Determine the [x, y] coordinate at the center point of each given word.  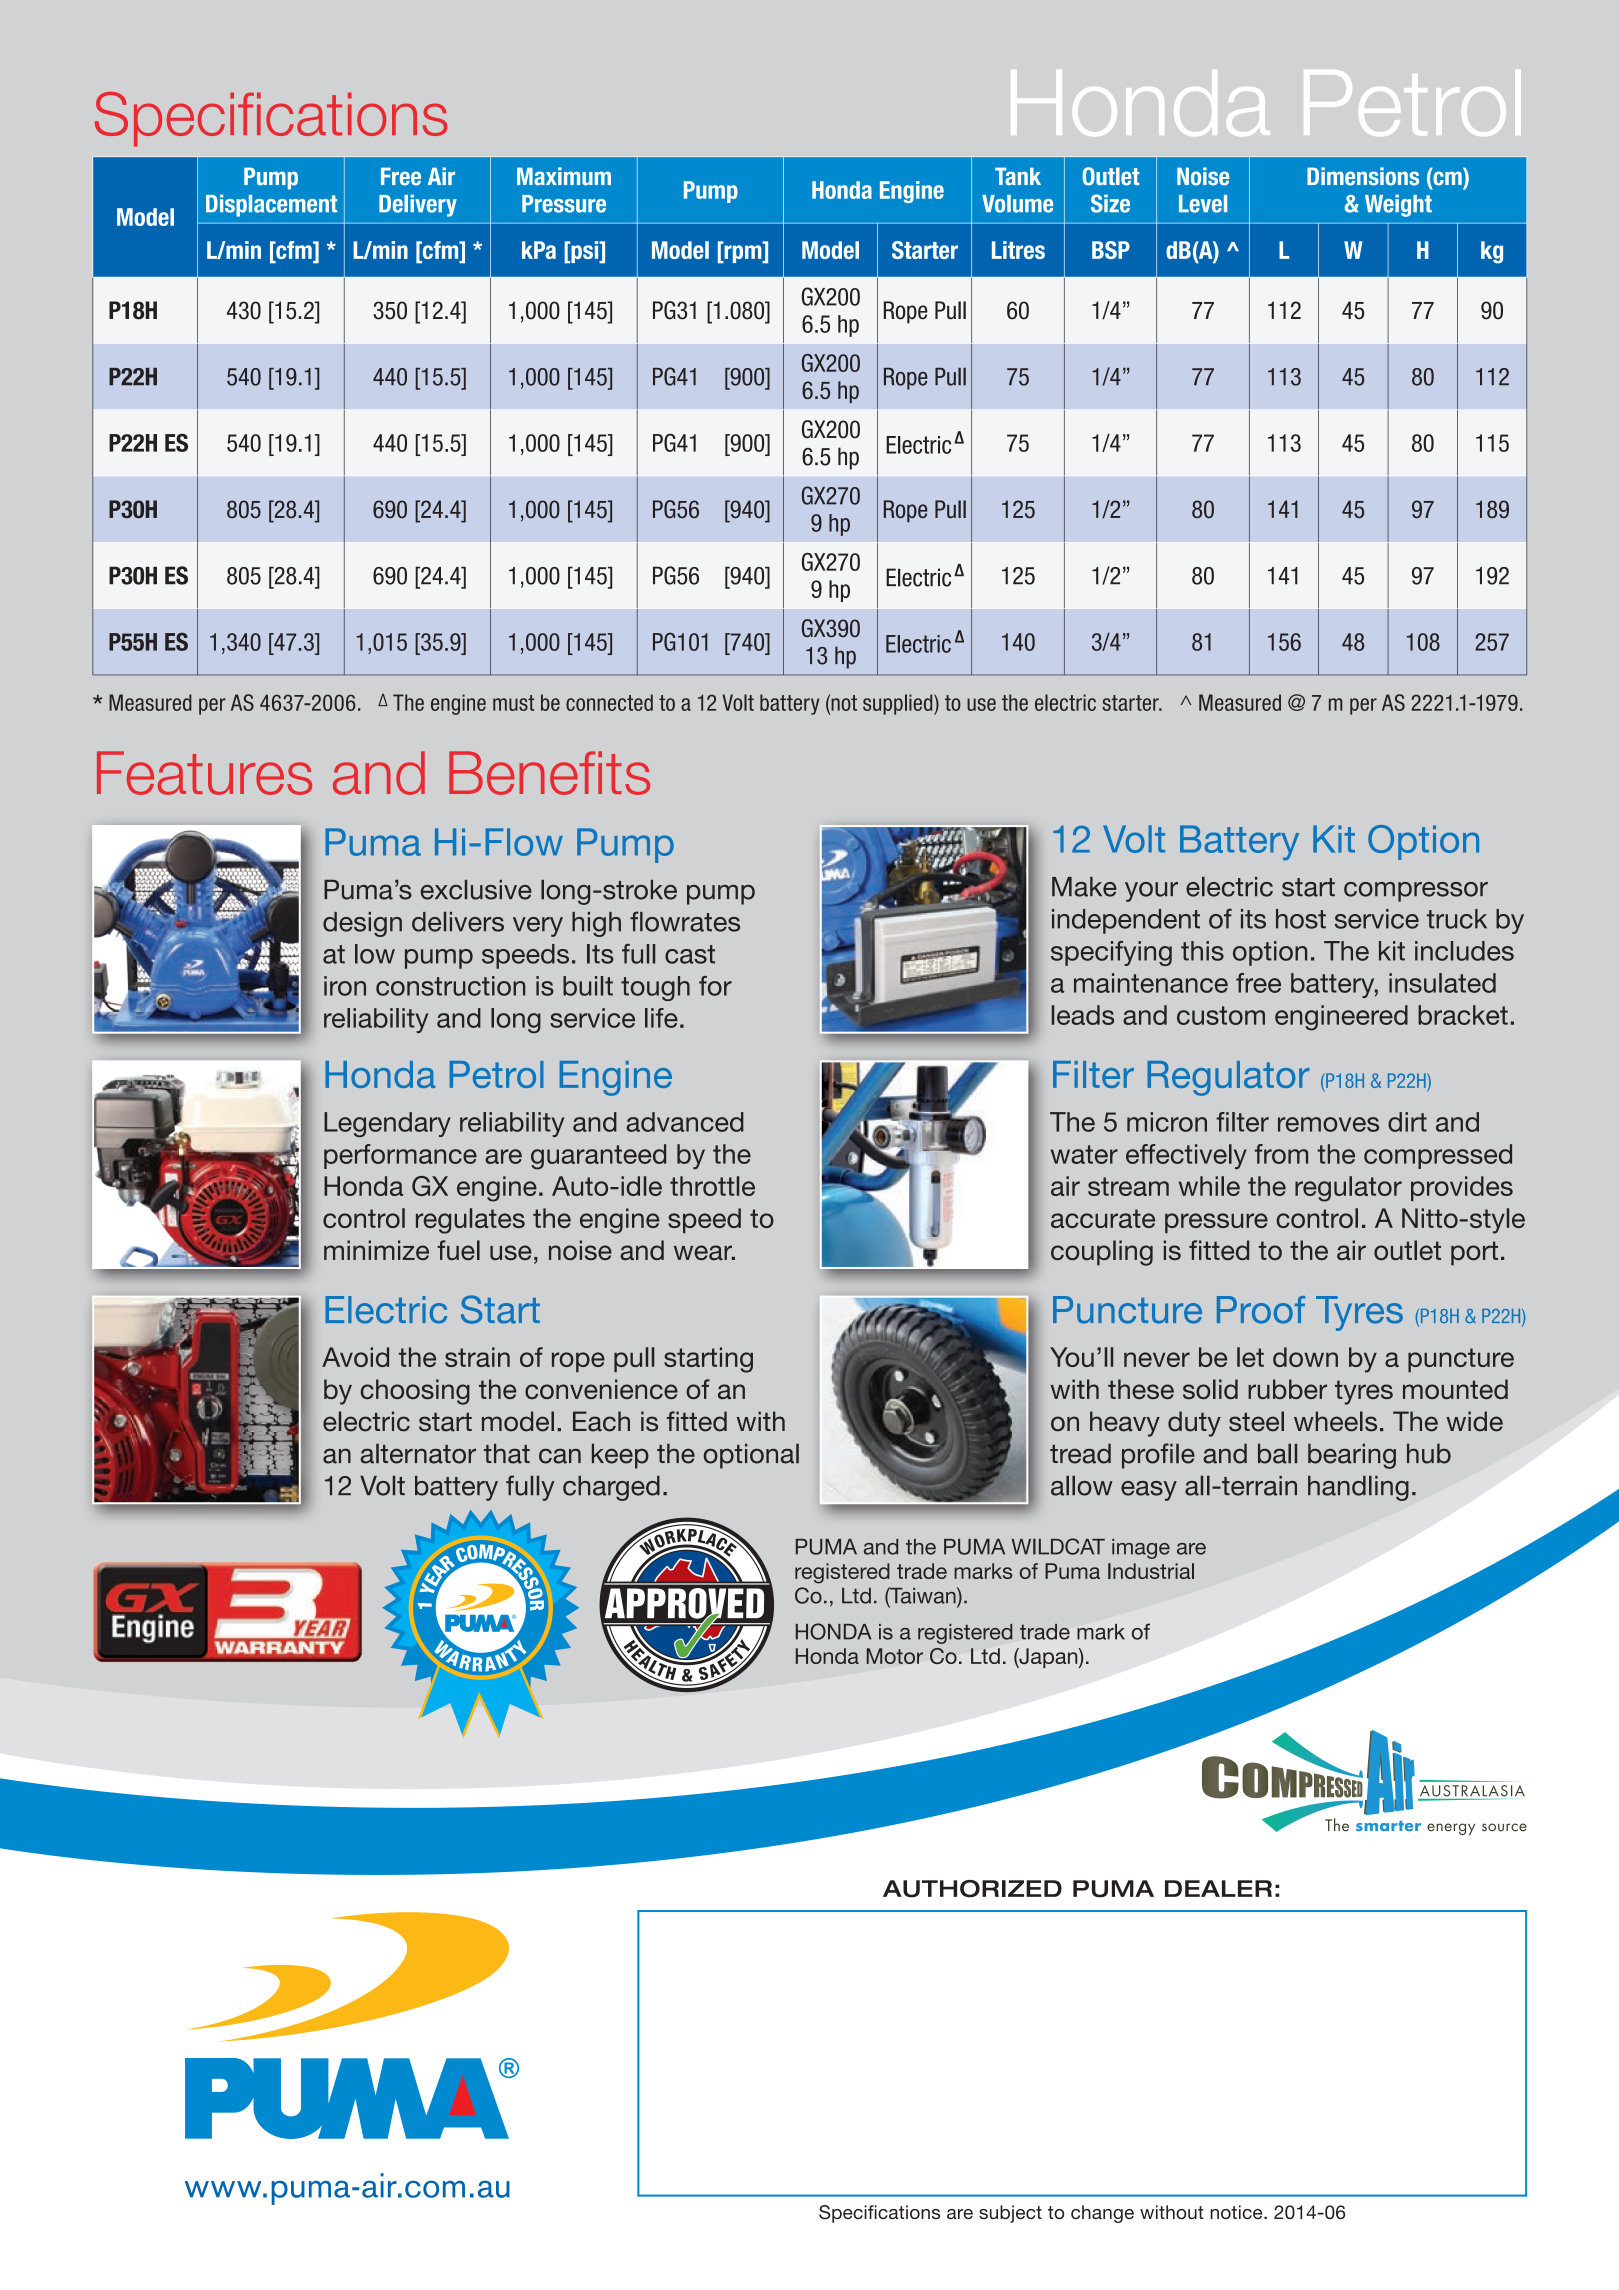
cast [690, 954]
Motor [895, 1656]
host [1301, 919]
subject [1010, 2214]
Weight [1398, 205]
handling [1358, 1488]
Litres [1018, 250]
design [362, 924]
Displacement [271, 205]
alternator [418, 1454]
